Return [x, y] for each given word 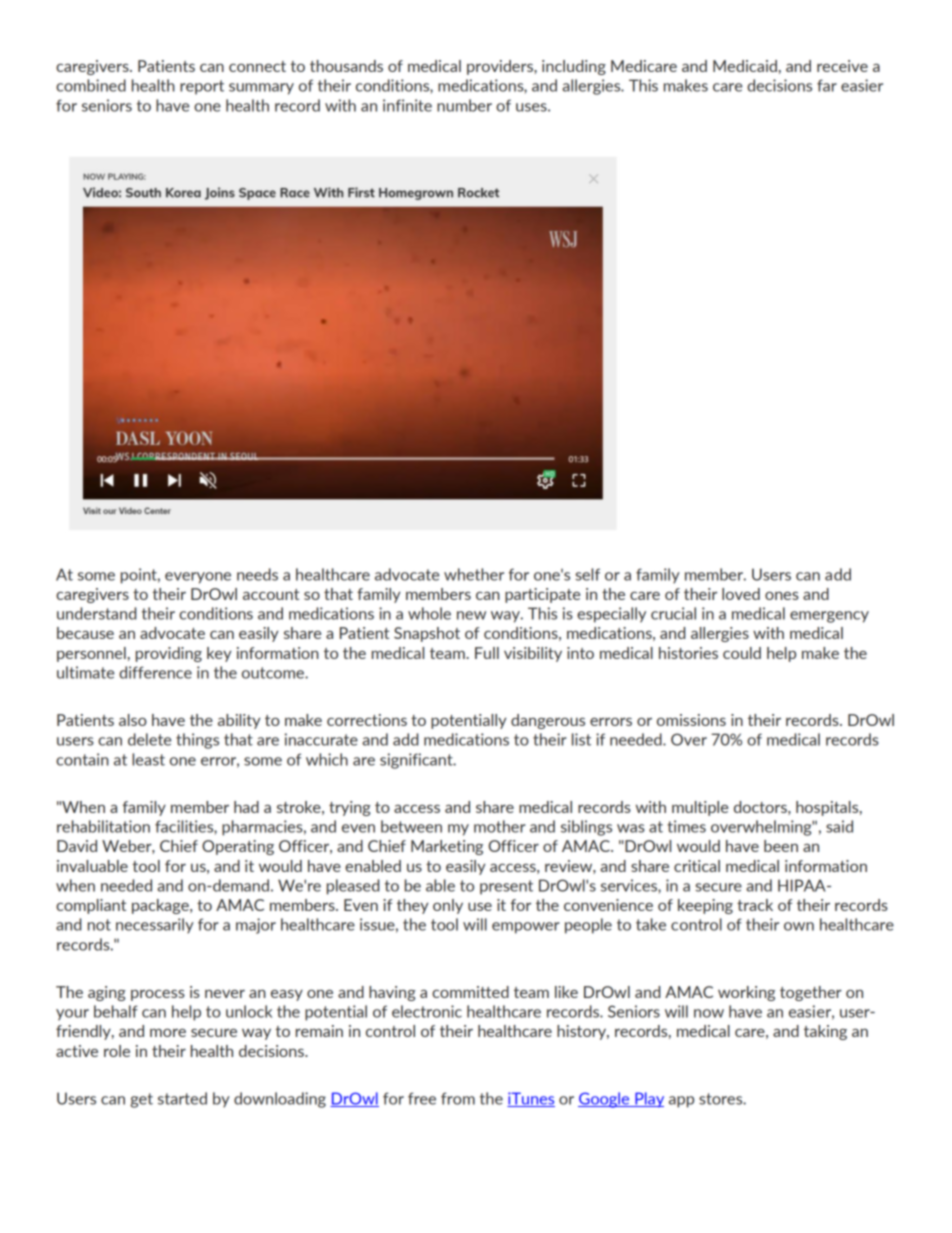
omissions [691, 720]
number [464, 105]
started [182, 1098]
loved [741, 594]
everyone [198, 578]
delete [149, 739]
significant [417, 761]
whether [474, 574]
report [202, 87]
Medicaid [745, 66]
